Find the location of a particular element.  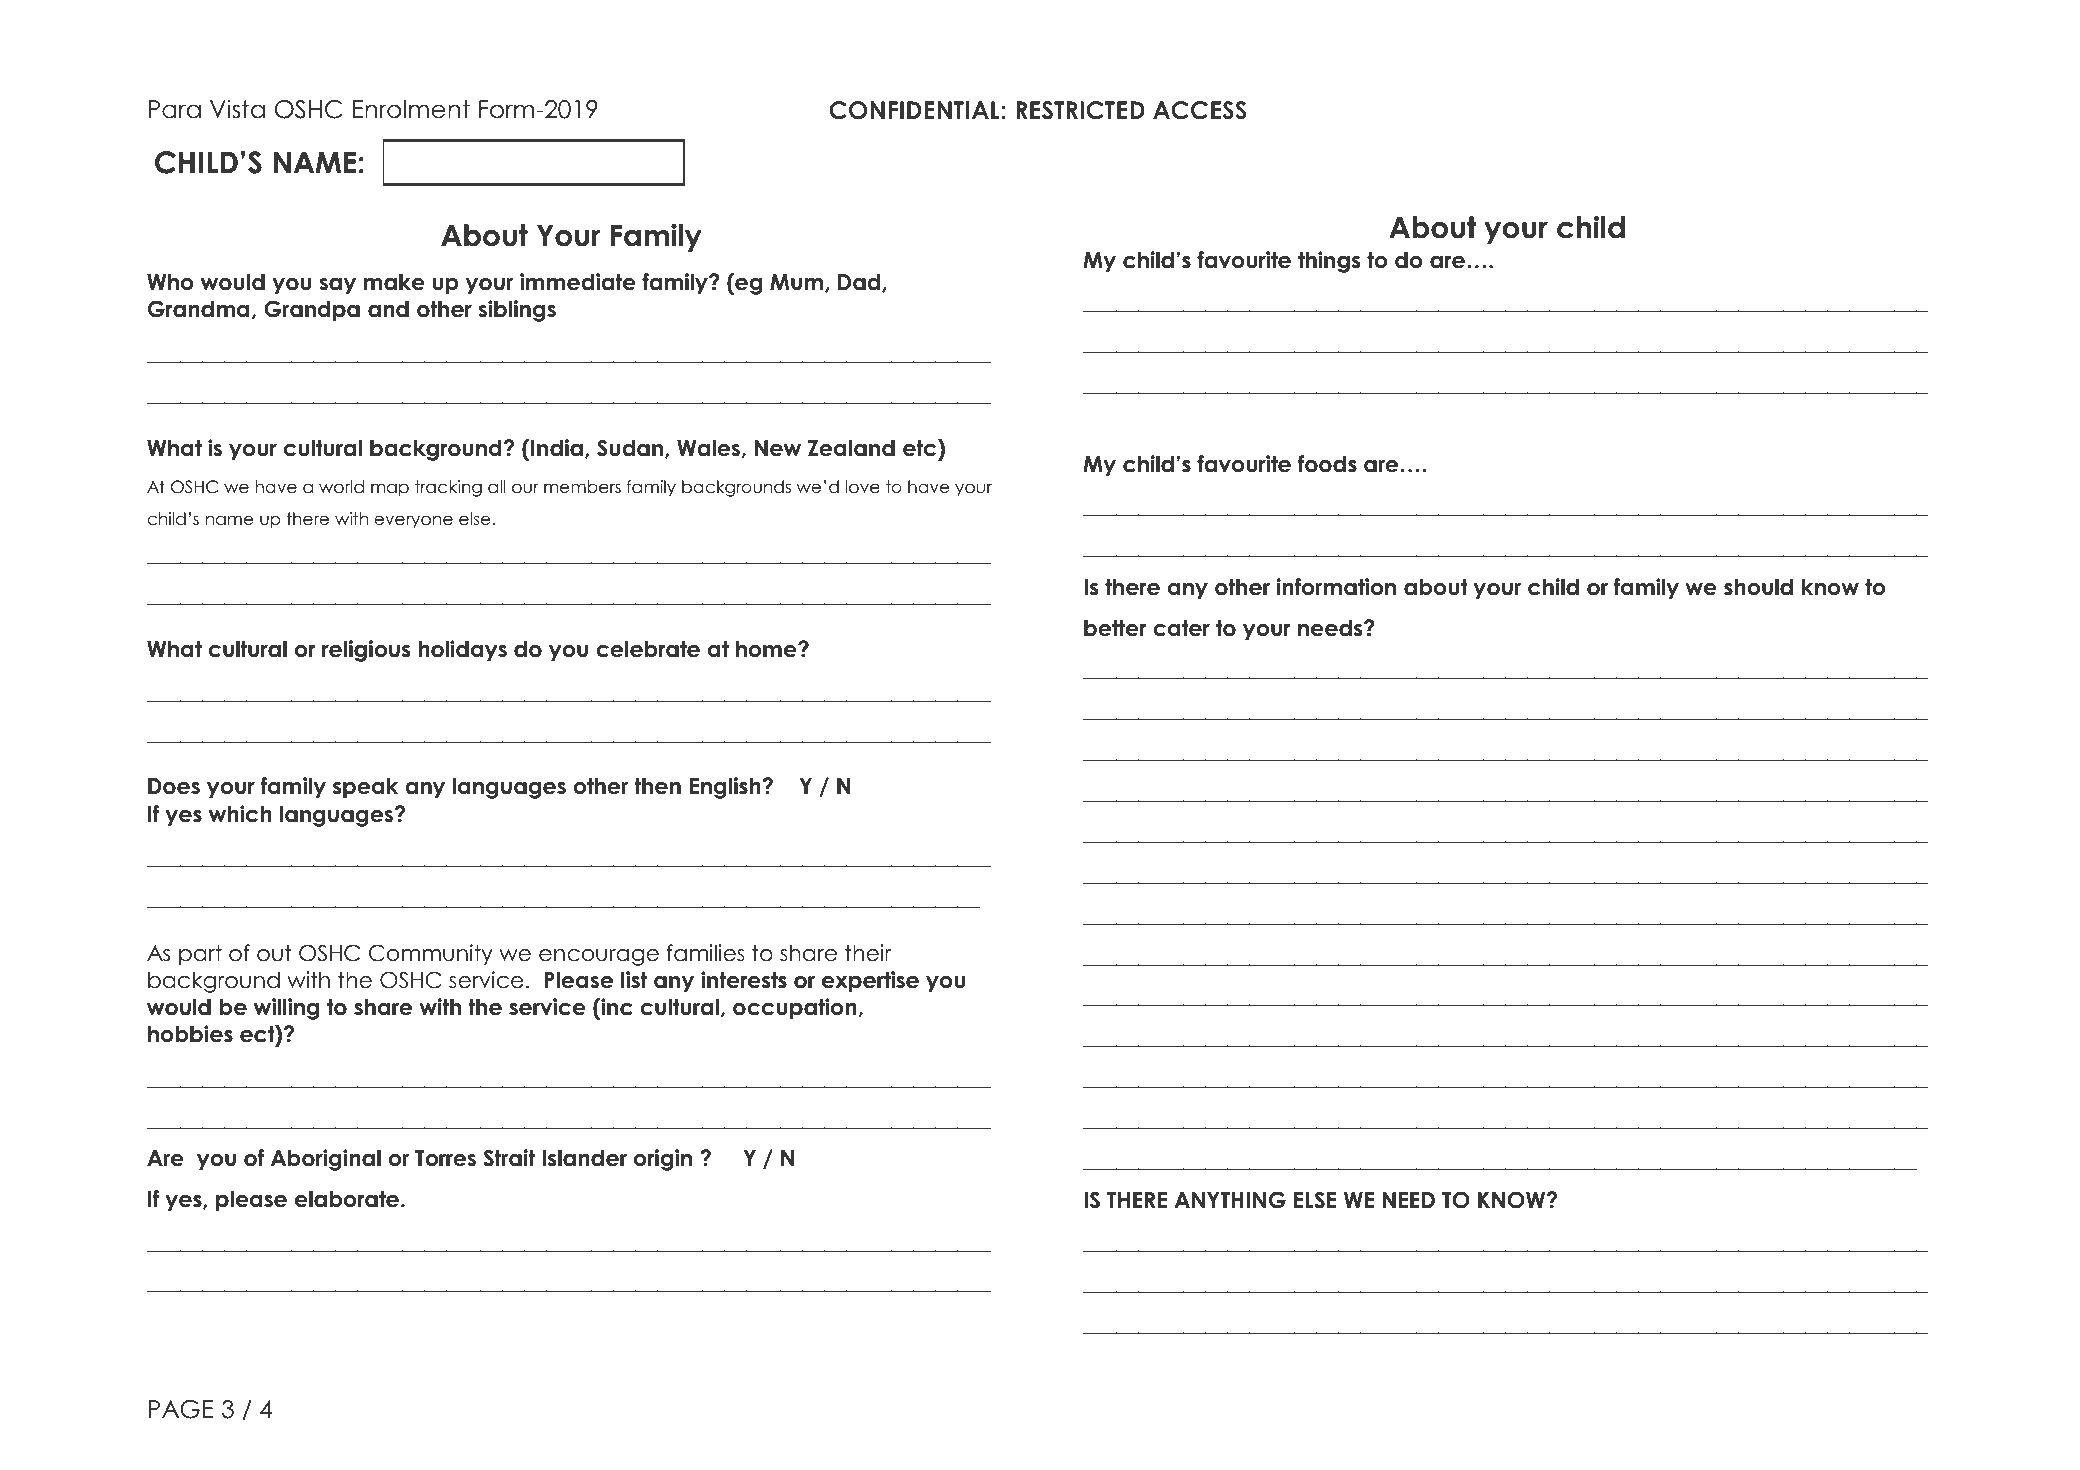

Enrolment is located at coordinates (411, 109).
